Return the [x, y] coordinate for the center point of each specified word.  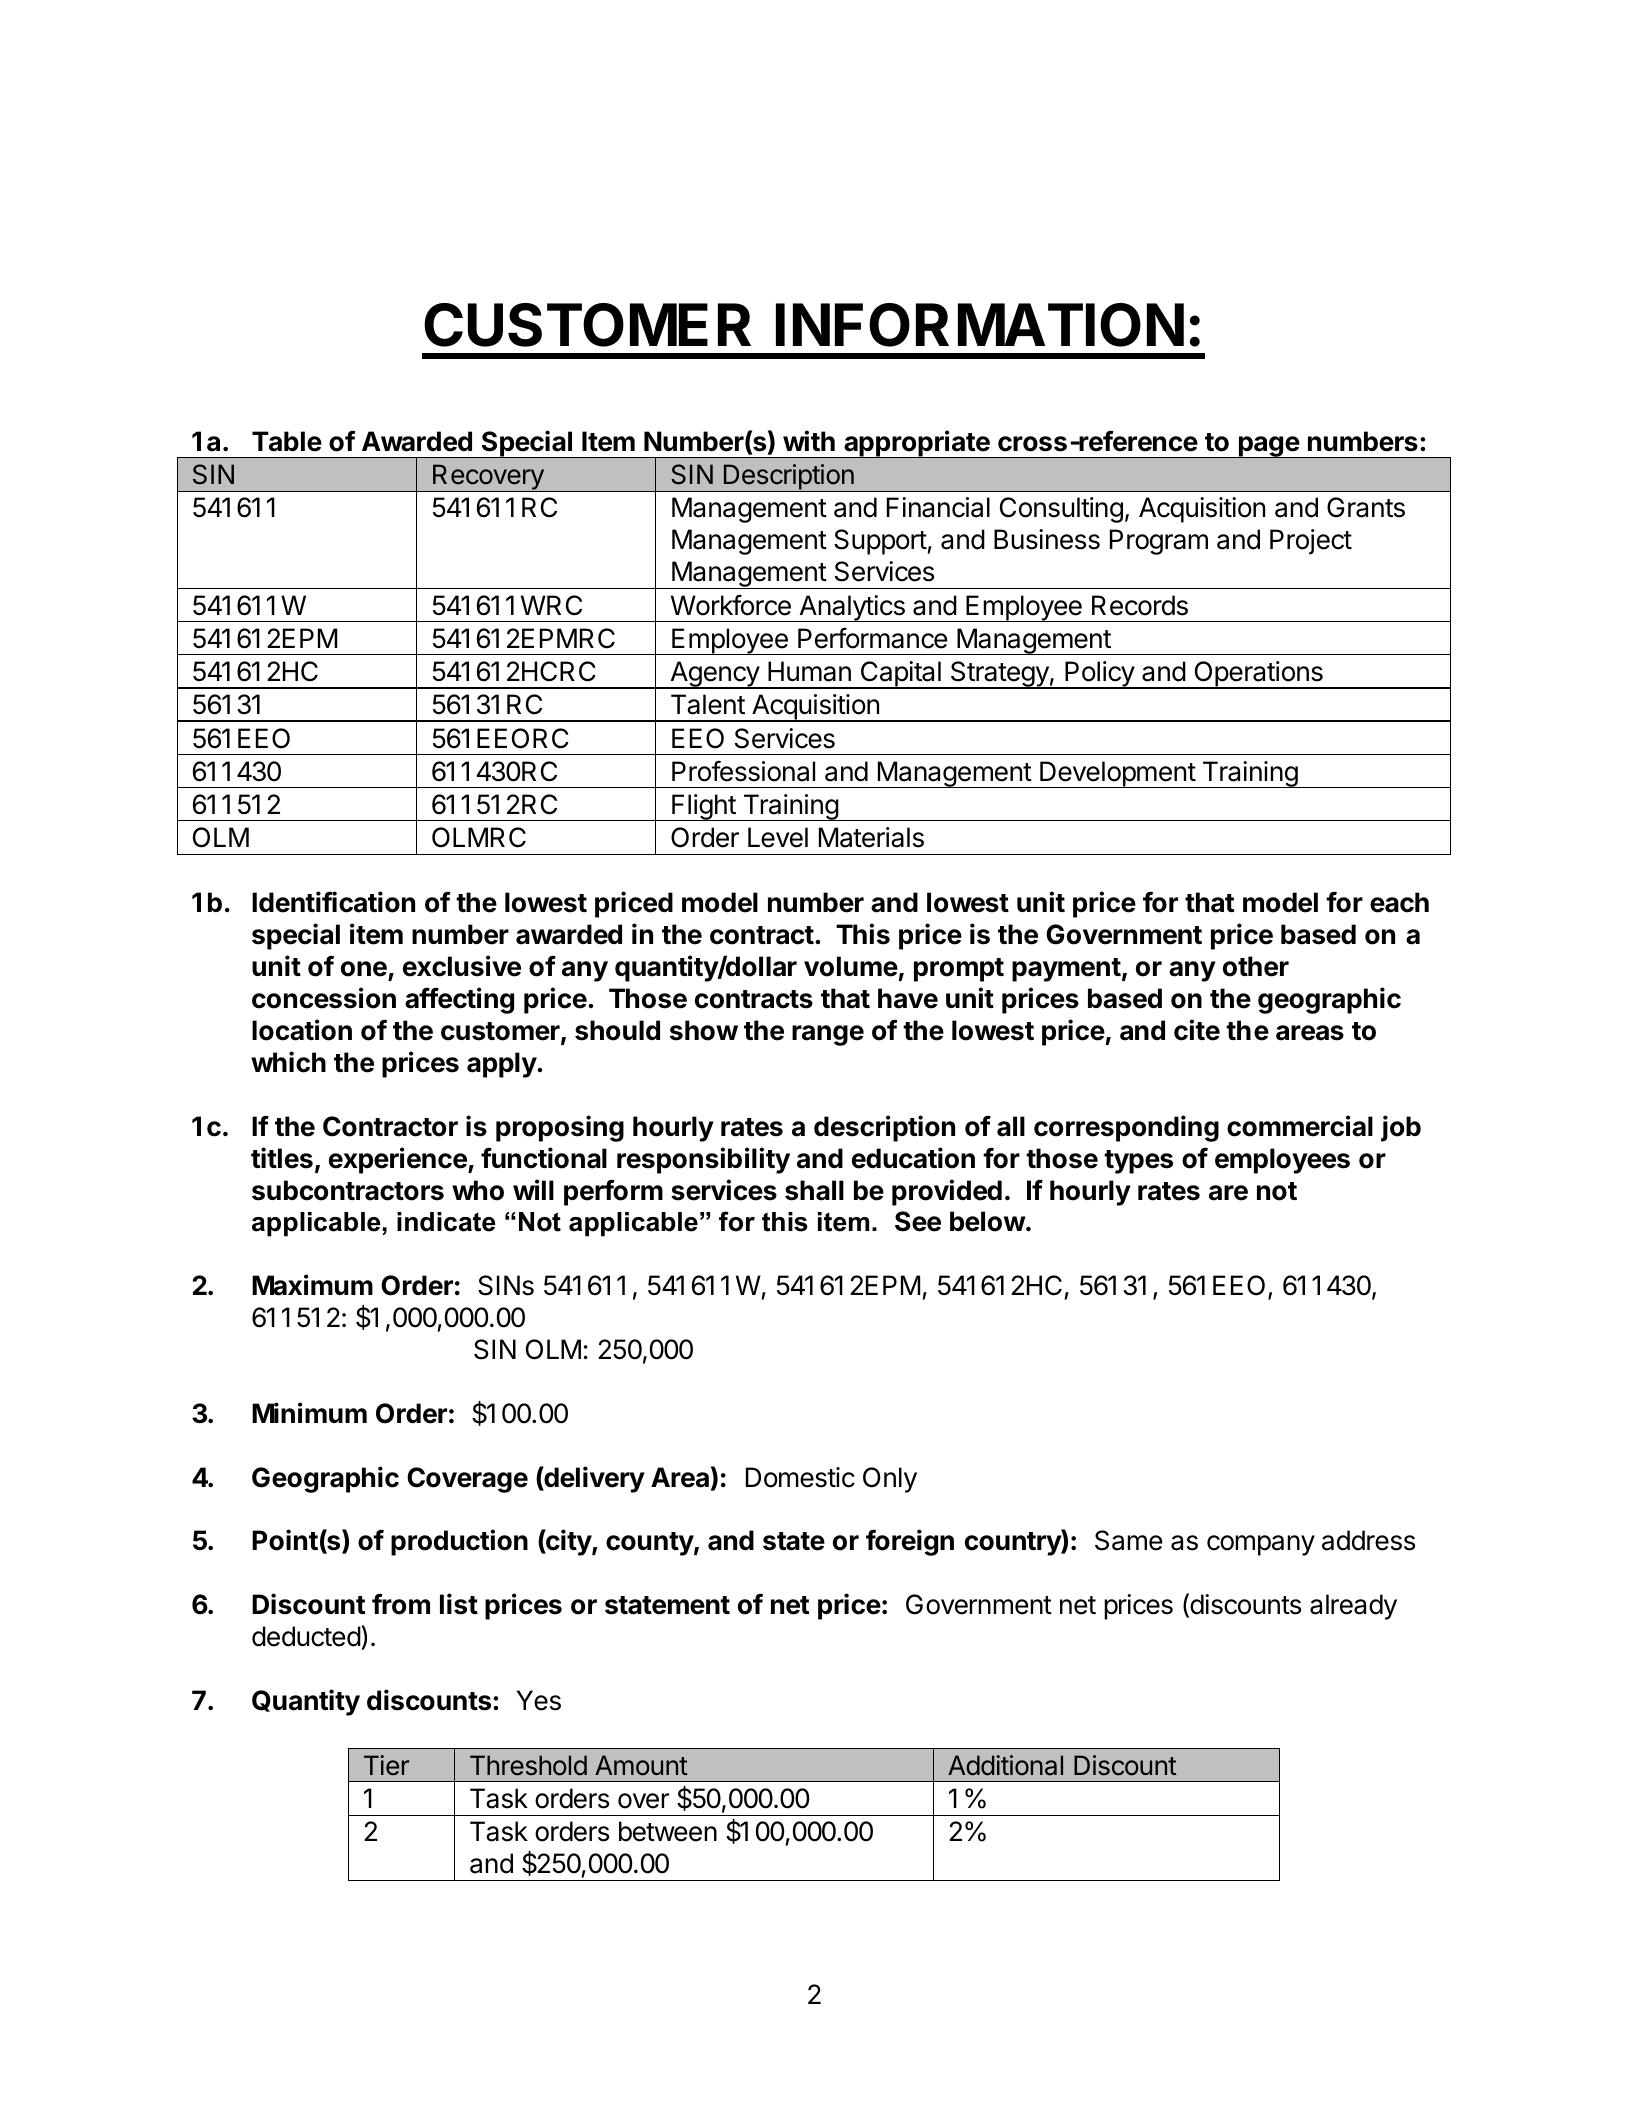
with [809, 440]
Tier [386, 1765]
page [1269, 447]
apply [502, 1065]
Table [287, 441]
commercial [1300, 1126]
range [828, 1035]
